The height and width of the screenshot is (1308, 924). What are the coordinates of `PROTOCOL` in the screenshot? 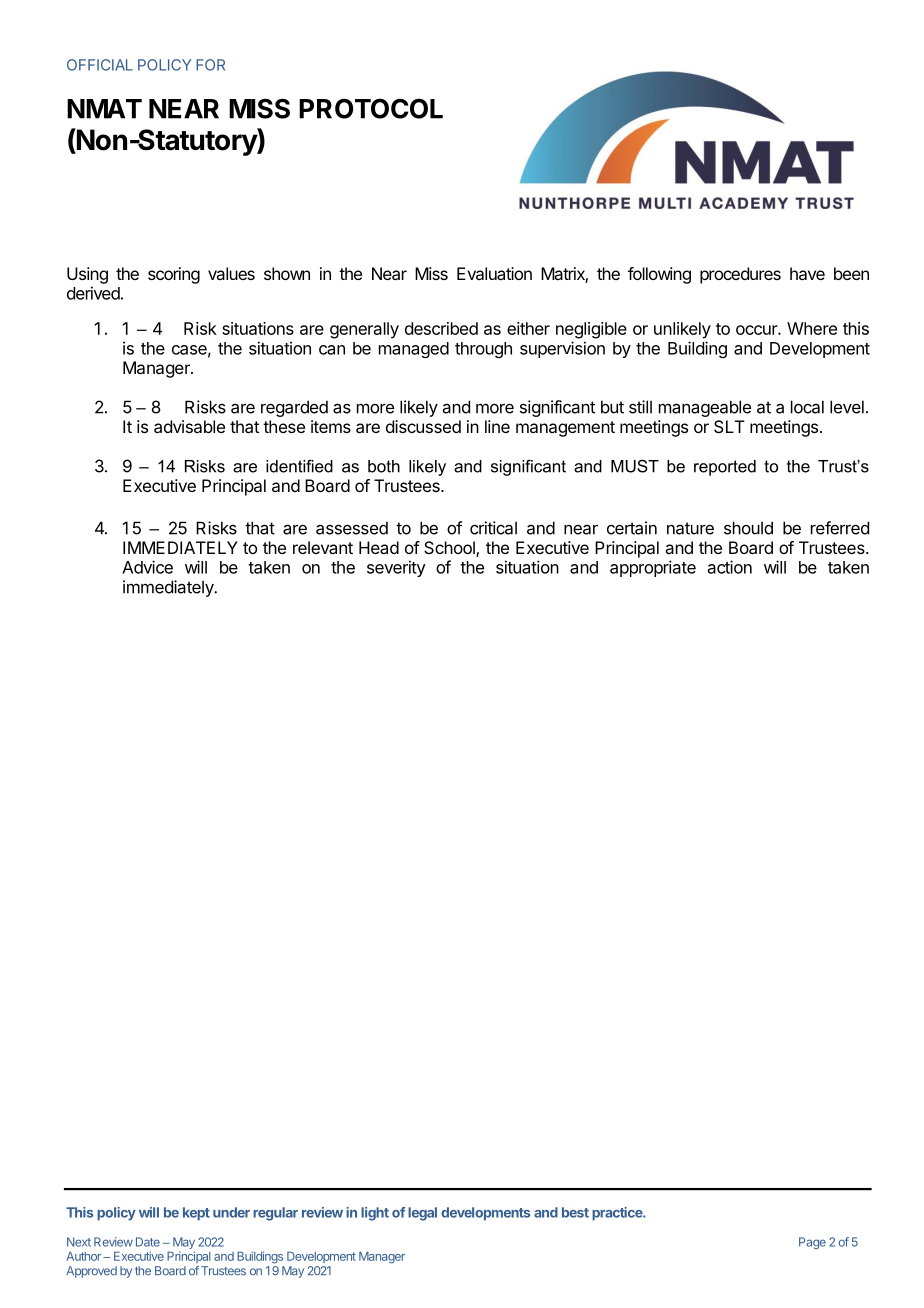 It's located at (371, 108).
